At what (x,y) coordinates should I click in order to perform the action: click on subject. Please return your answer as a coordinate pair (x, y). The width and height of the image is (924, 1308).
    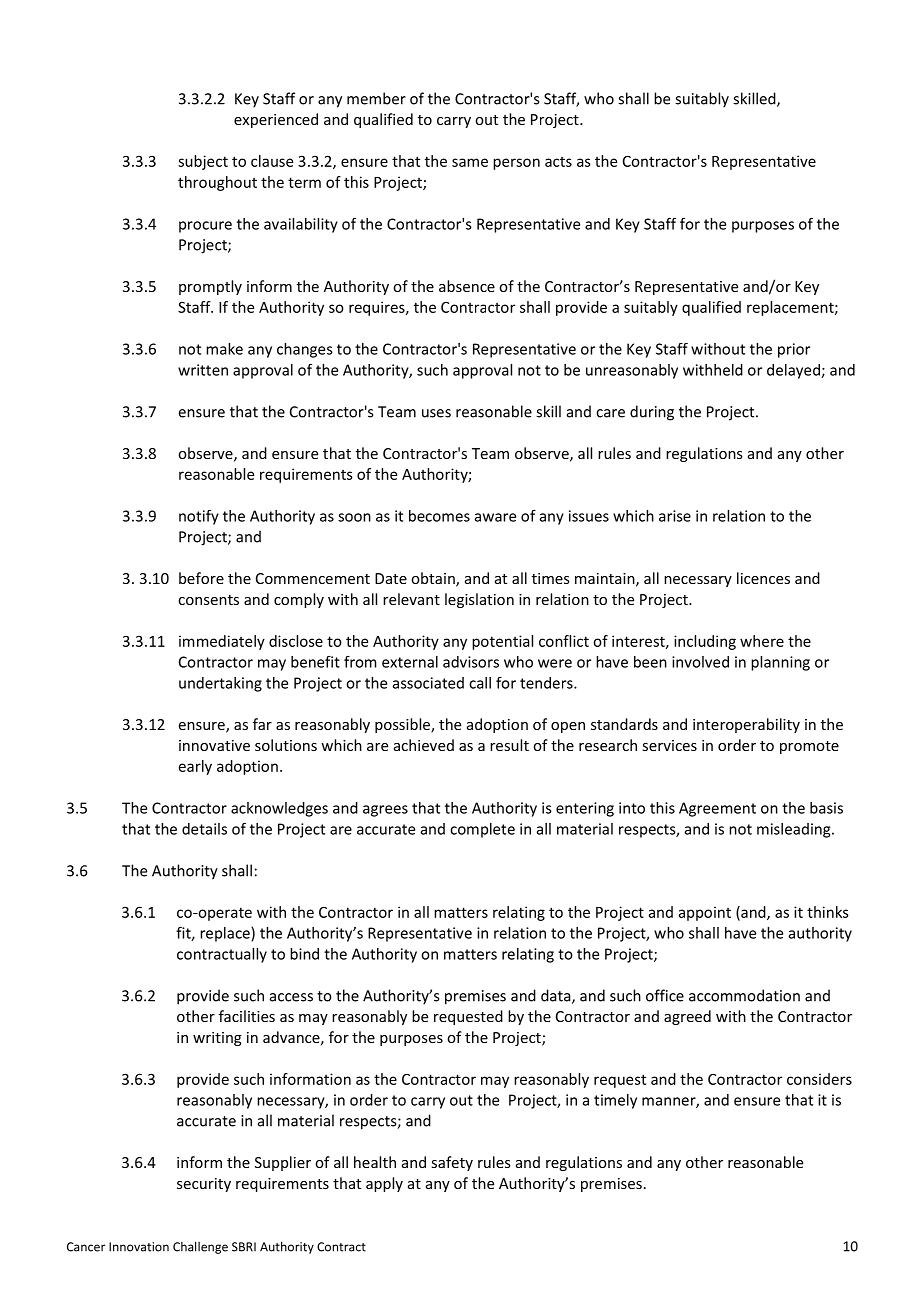
    Looking at the image, I should click on (203, 162).
